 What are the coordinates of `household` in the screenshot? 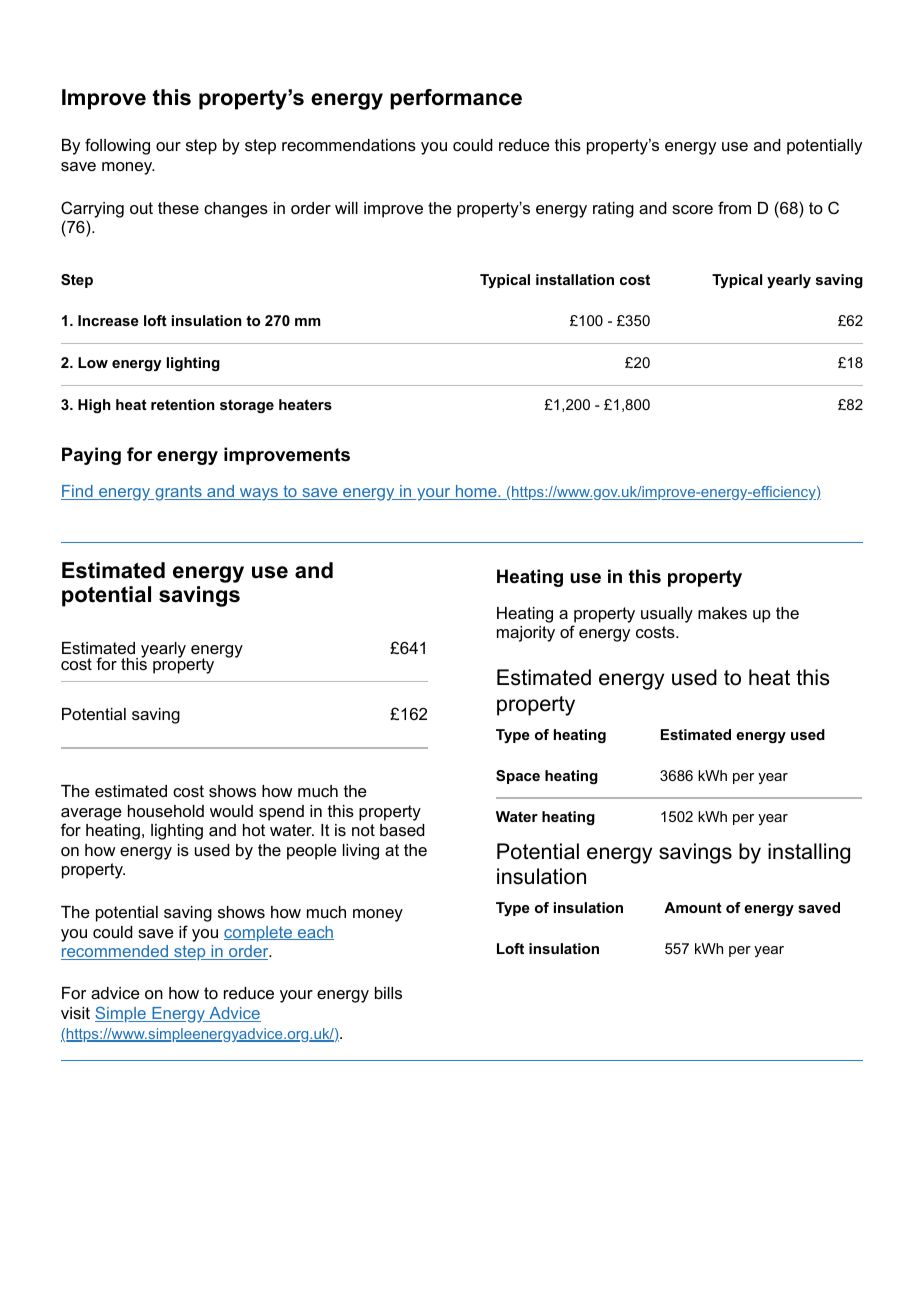 It's located at (166, 811).
